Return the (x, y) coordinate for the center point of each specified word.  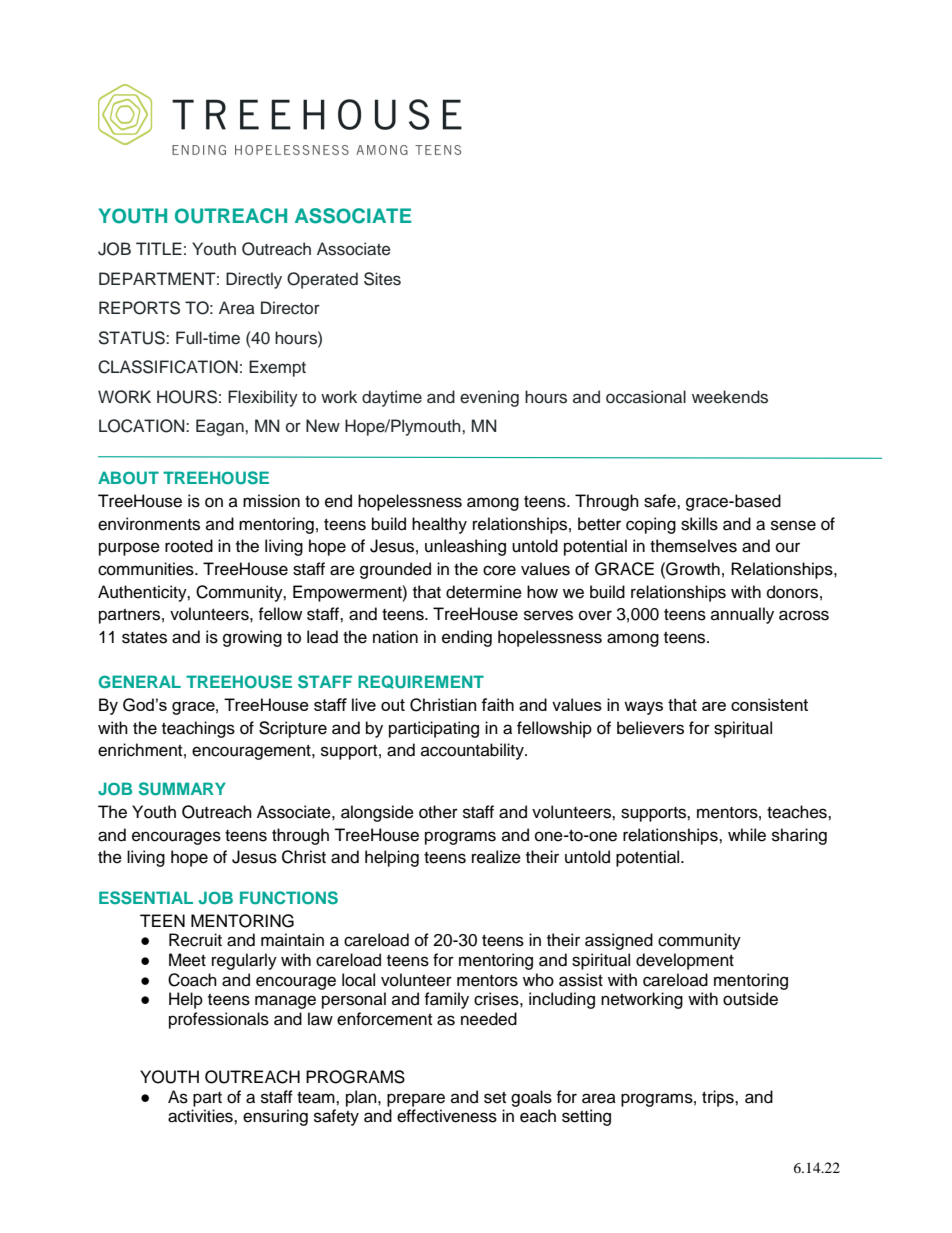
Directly (254, 280)
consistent (769, 704)
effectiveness (447, 1116)
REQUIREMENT (421, 682)
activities (201, 1116)
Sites (382, 279)
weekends (730, 397)
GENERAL (140, 681)
